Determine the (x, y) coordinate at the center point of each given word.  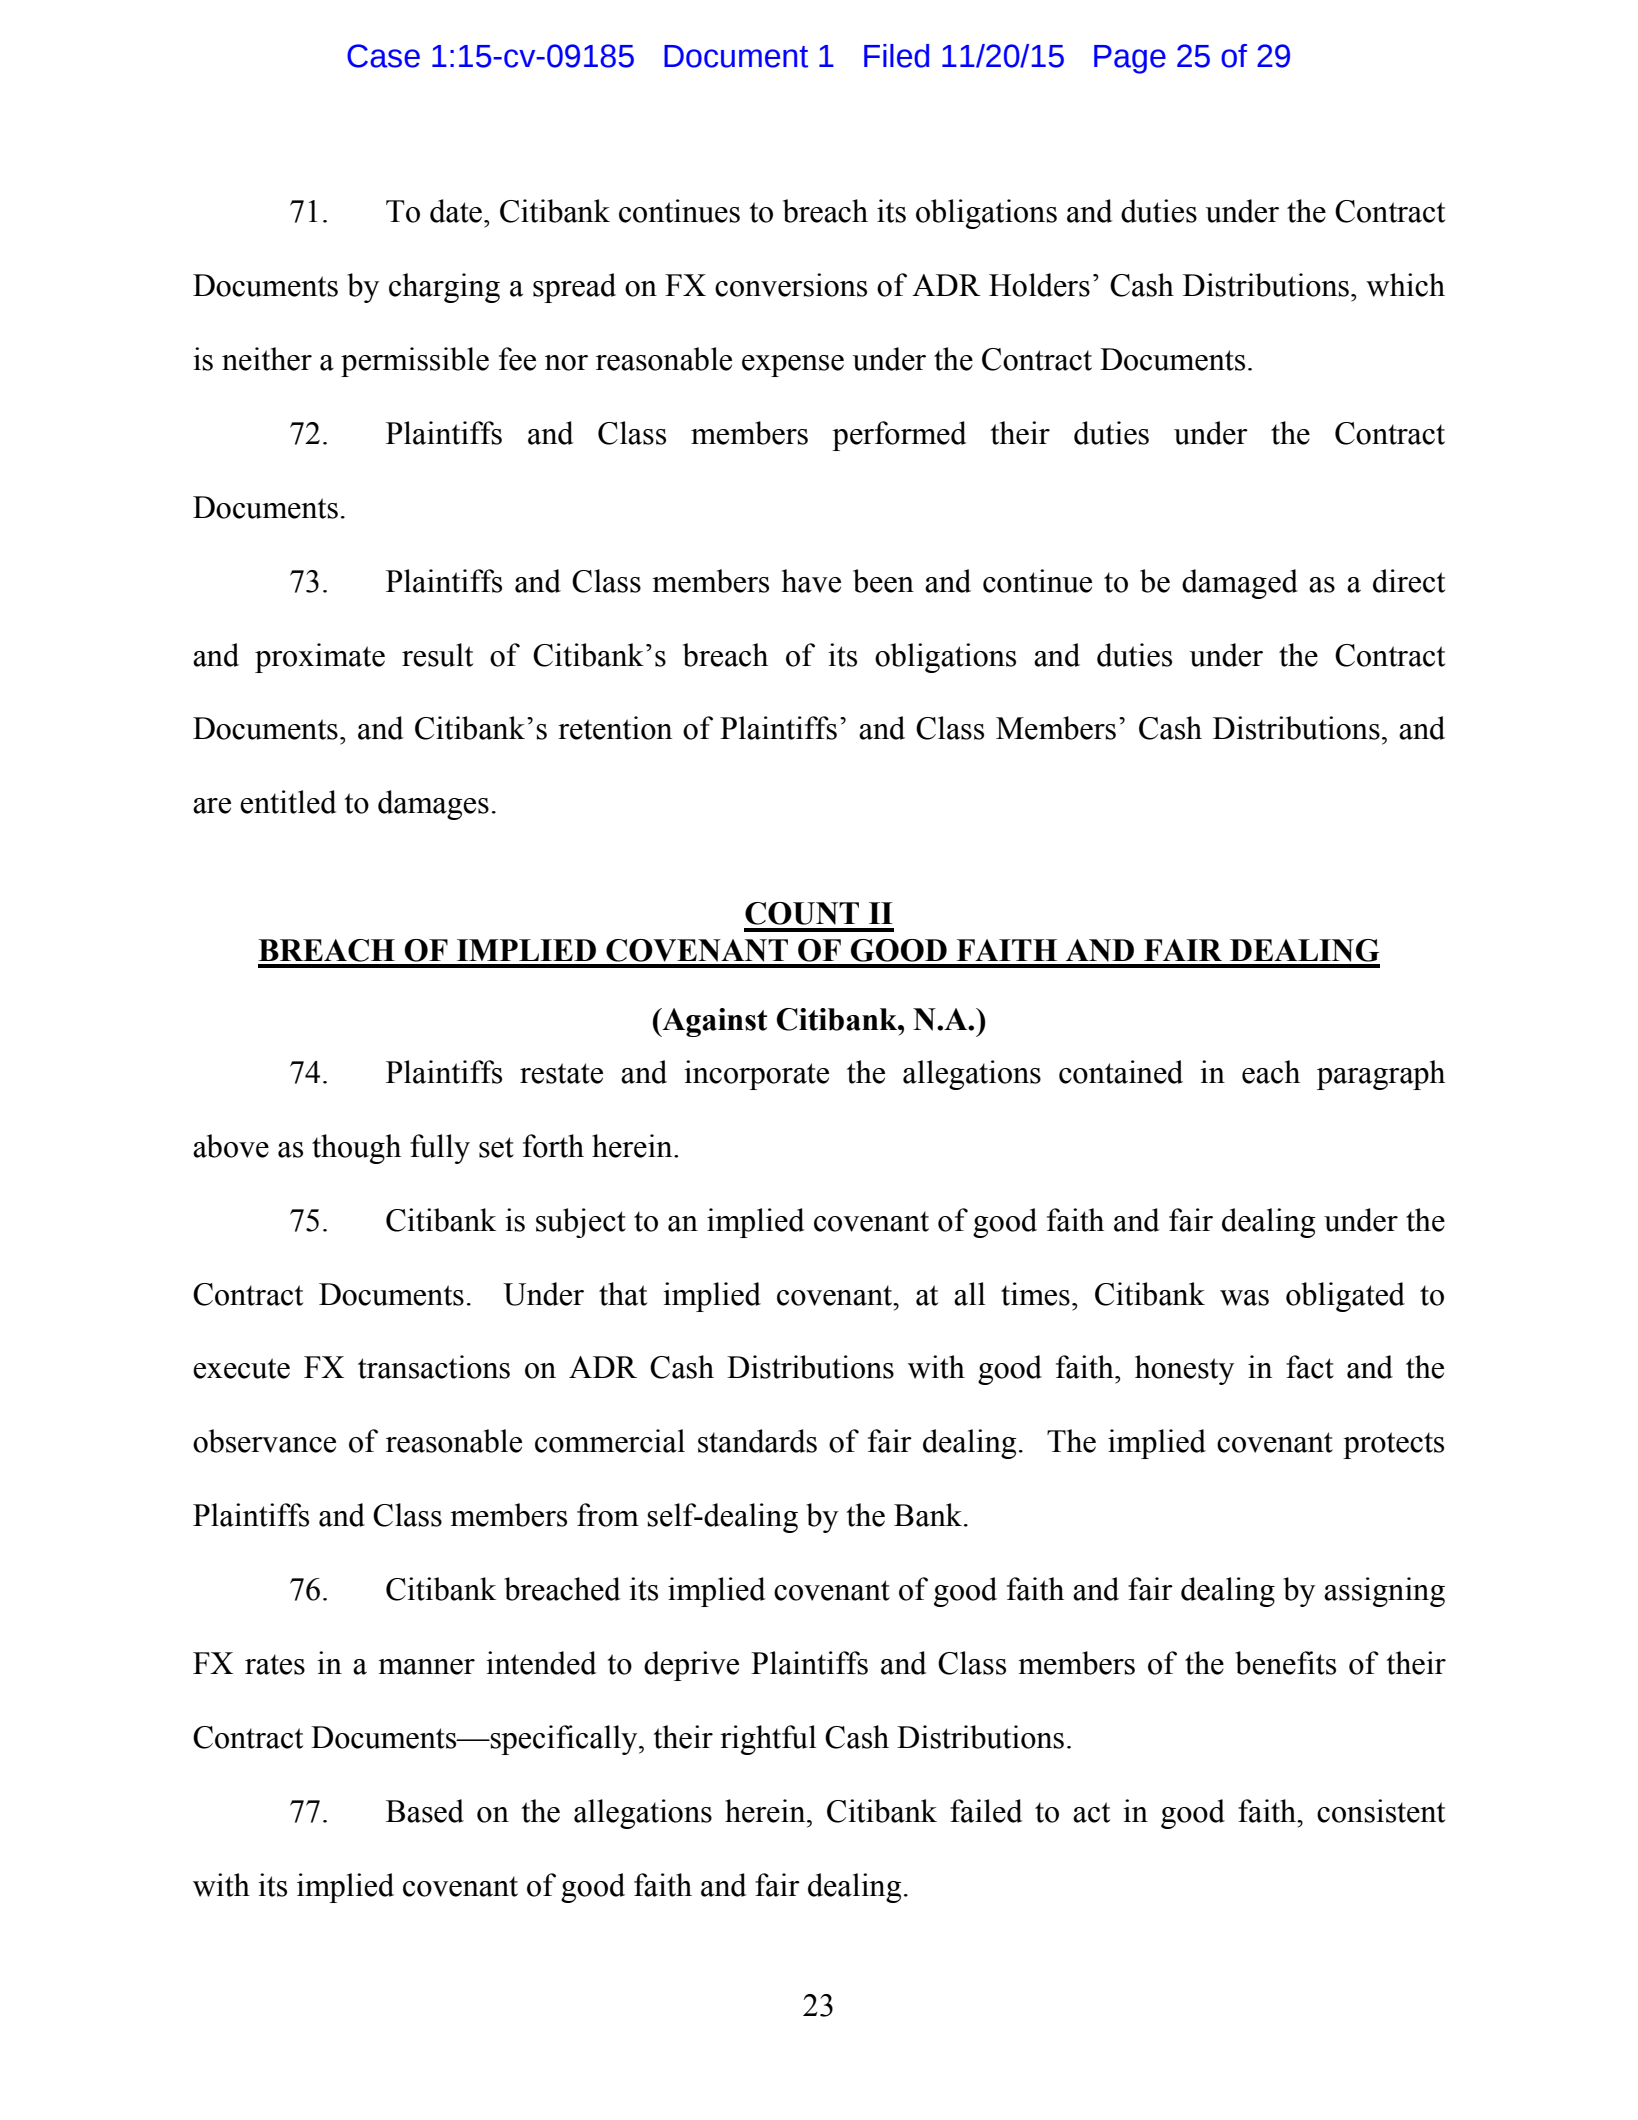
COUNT (802, 913)
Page (1130, 59)
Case (383, 56)
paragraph (1381, 1075)
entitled (288, 802)
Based (425, 1811)
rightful (768, 1740)
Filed (896, 56)
